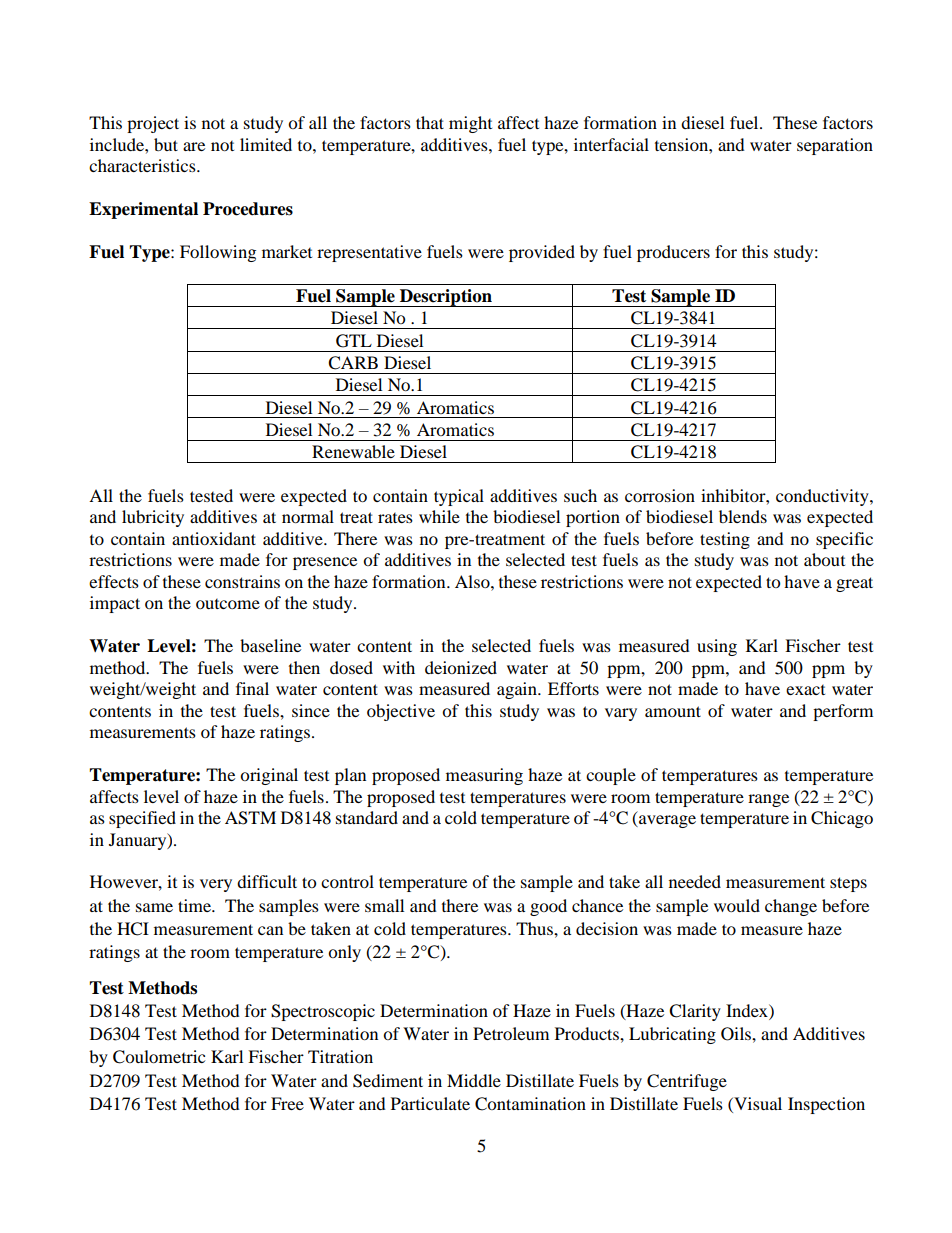  I want to click on range, so click(768, 800).
